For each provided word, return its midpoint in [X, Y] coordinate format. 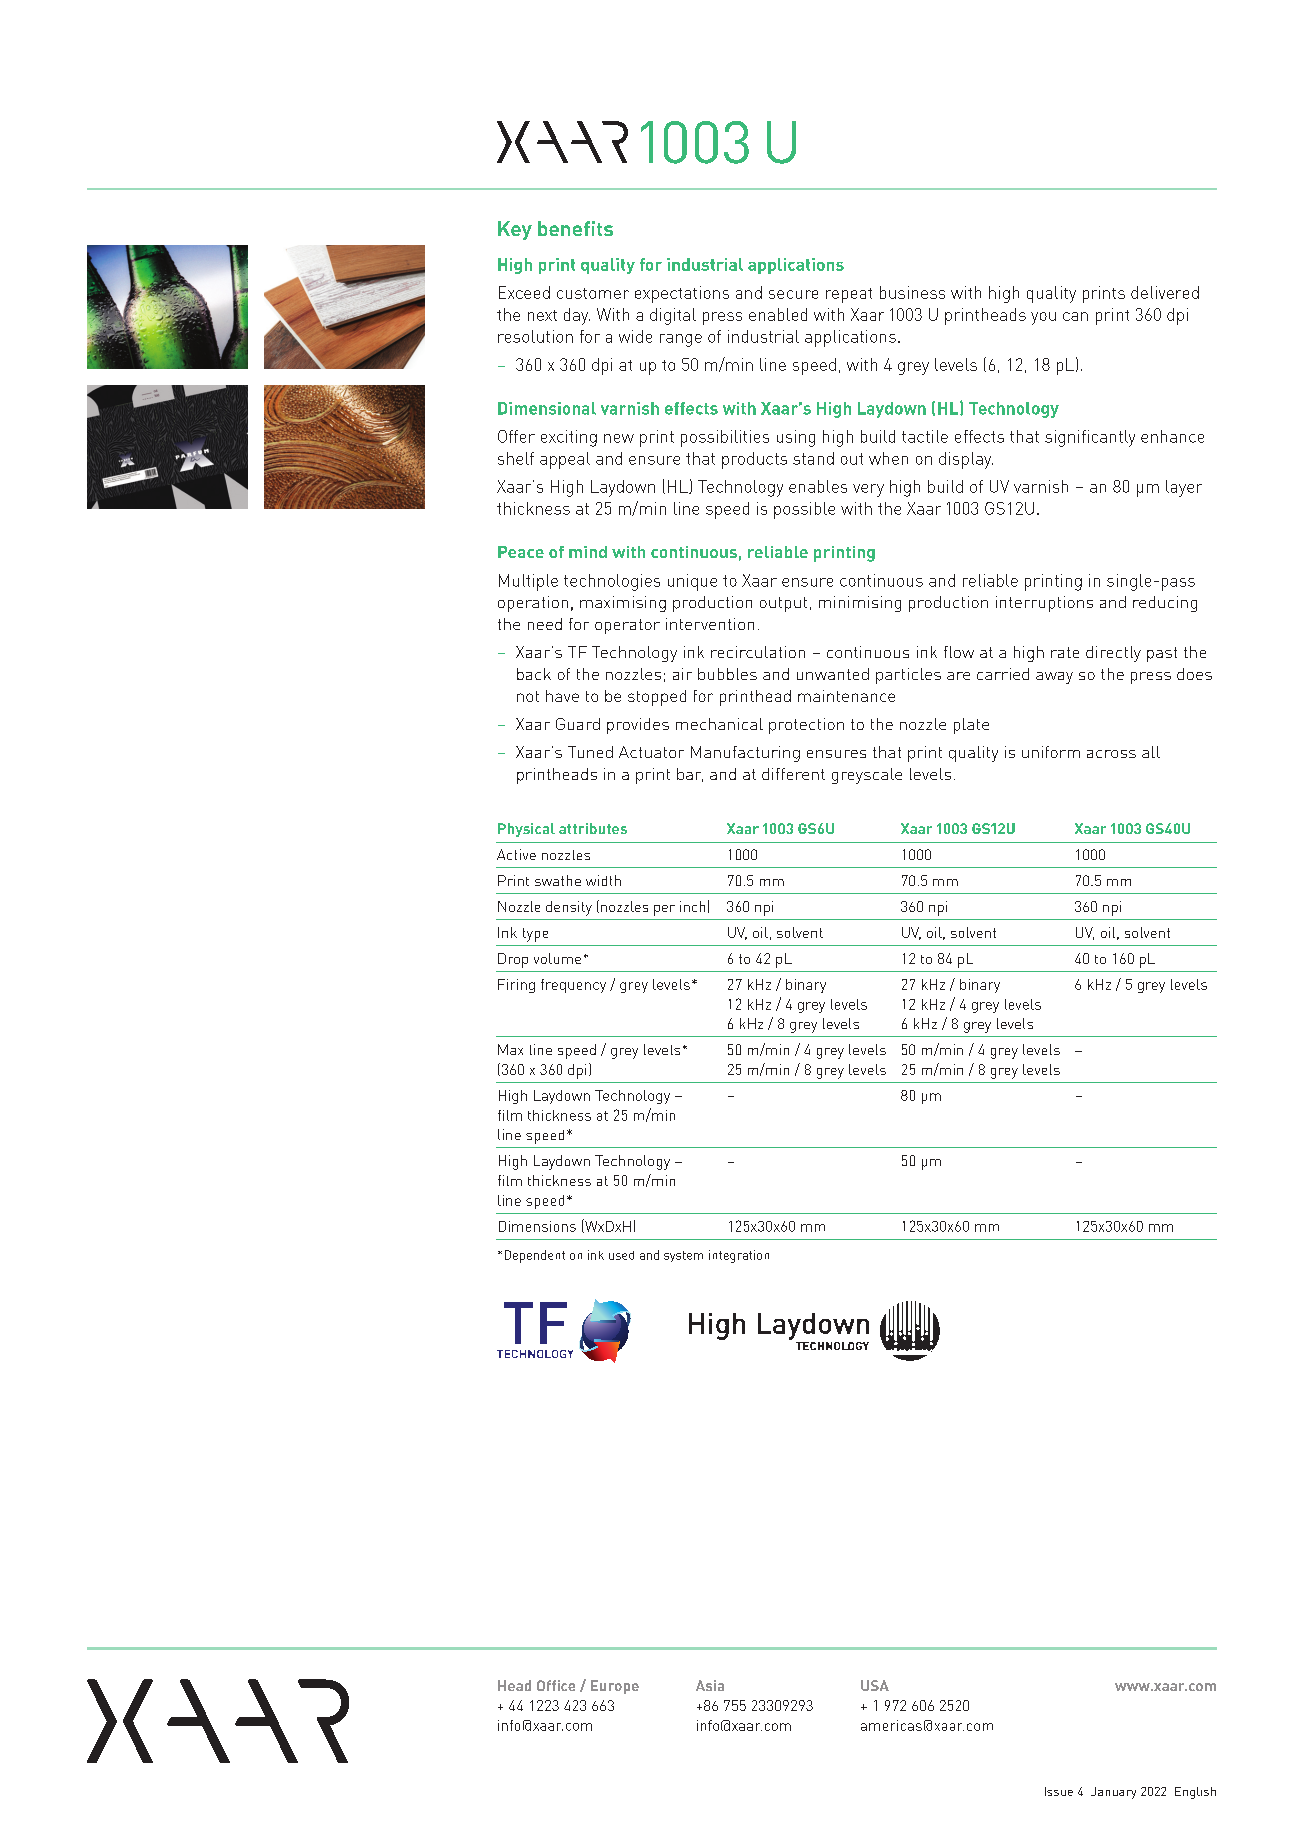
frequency [573, 986]
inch [692, 906]
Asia [710, 1685]
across [1111, 754]
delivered [1165, 292]
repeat [849, 295]
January [1113, 1793]
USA [875, 1685]
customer [593, 293]
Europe [615, 1687]
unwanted [833, 674]
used [621, 1255]
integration [739, 1256]
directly [1113, 654]
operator [627, 626]
